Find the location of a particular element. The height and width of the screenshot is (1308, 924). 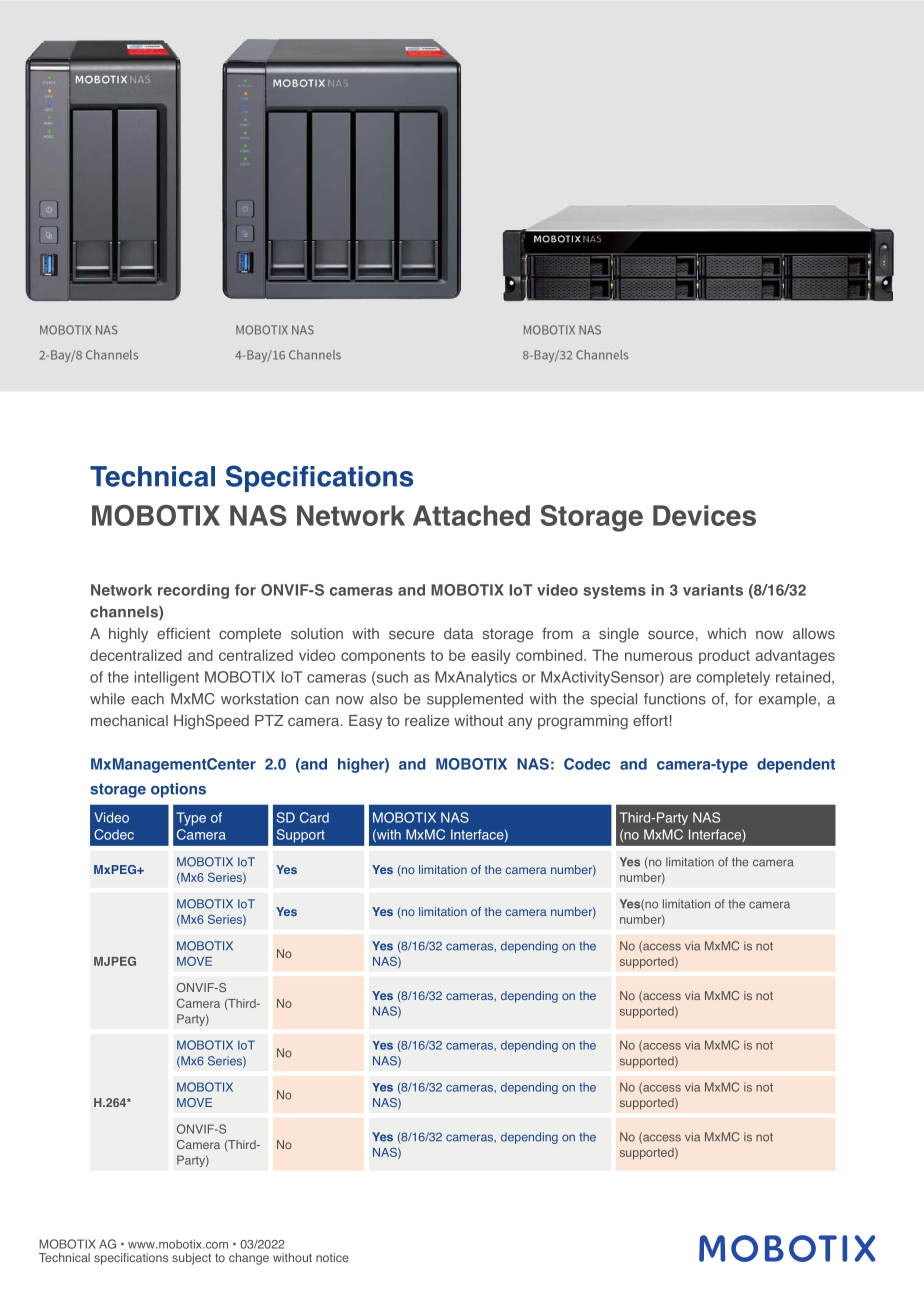

Card is located at coordinates (314, 817).
